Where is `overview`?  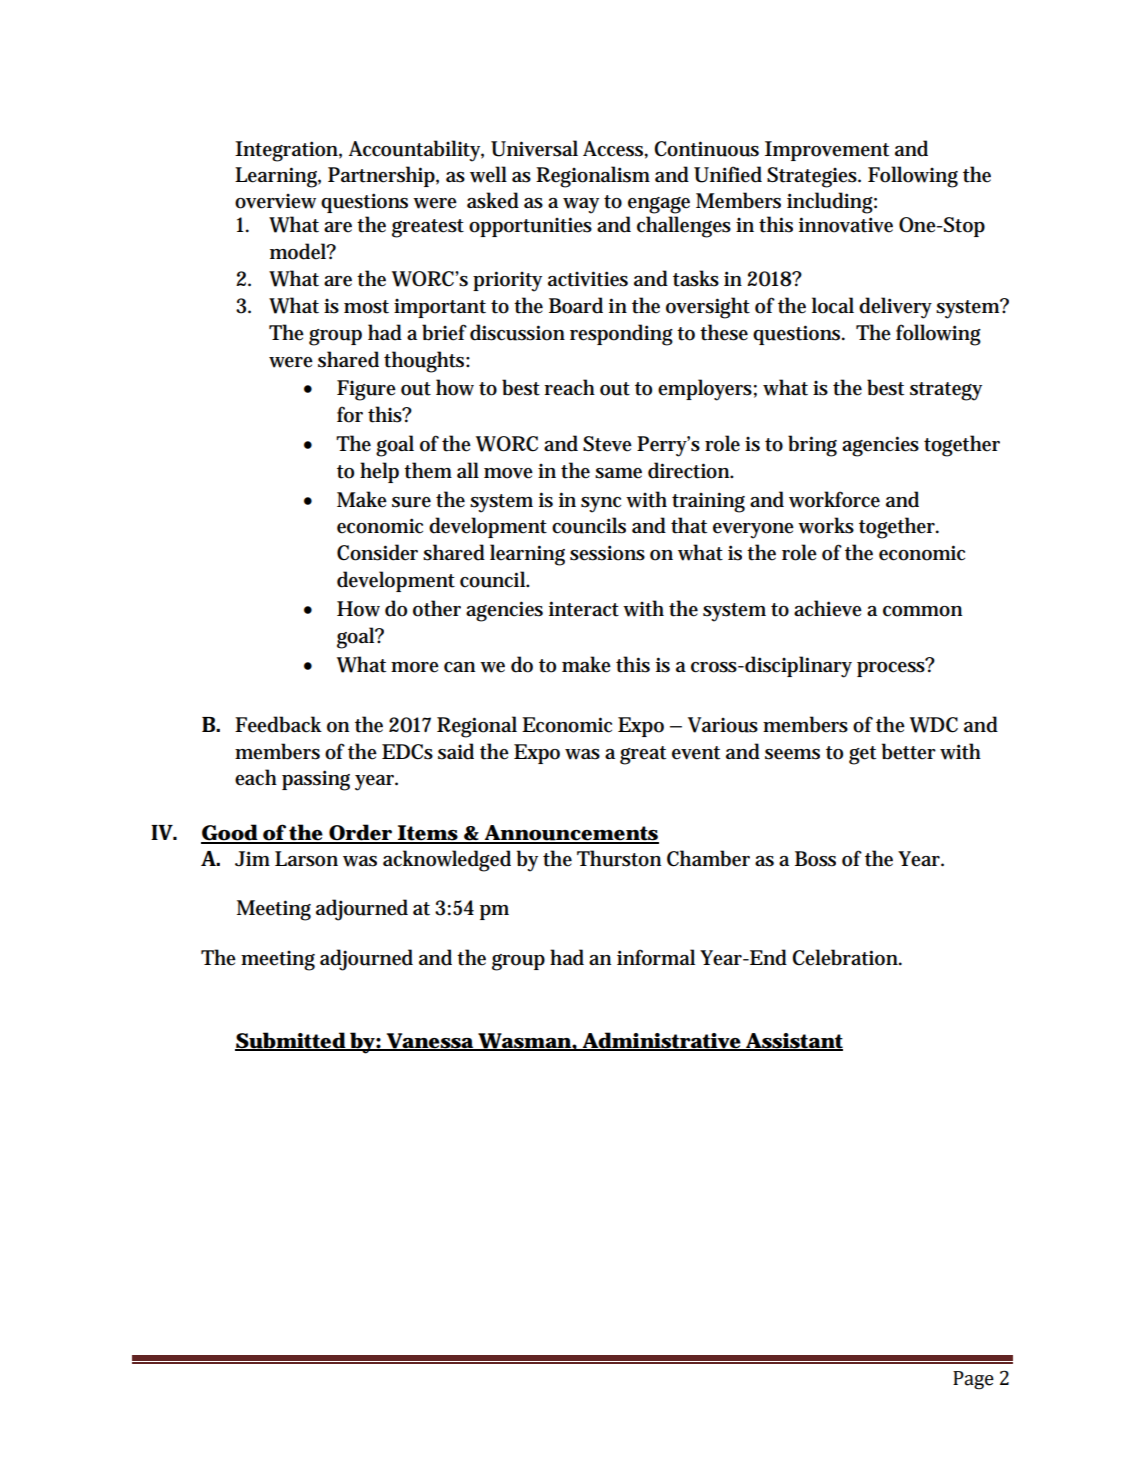
overview is located at coordinates (275, 201).
